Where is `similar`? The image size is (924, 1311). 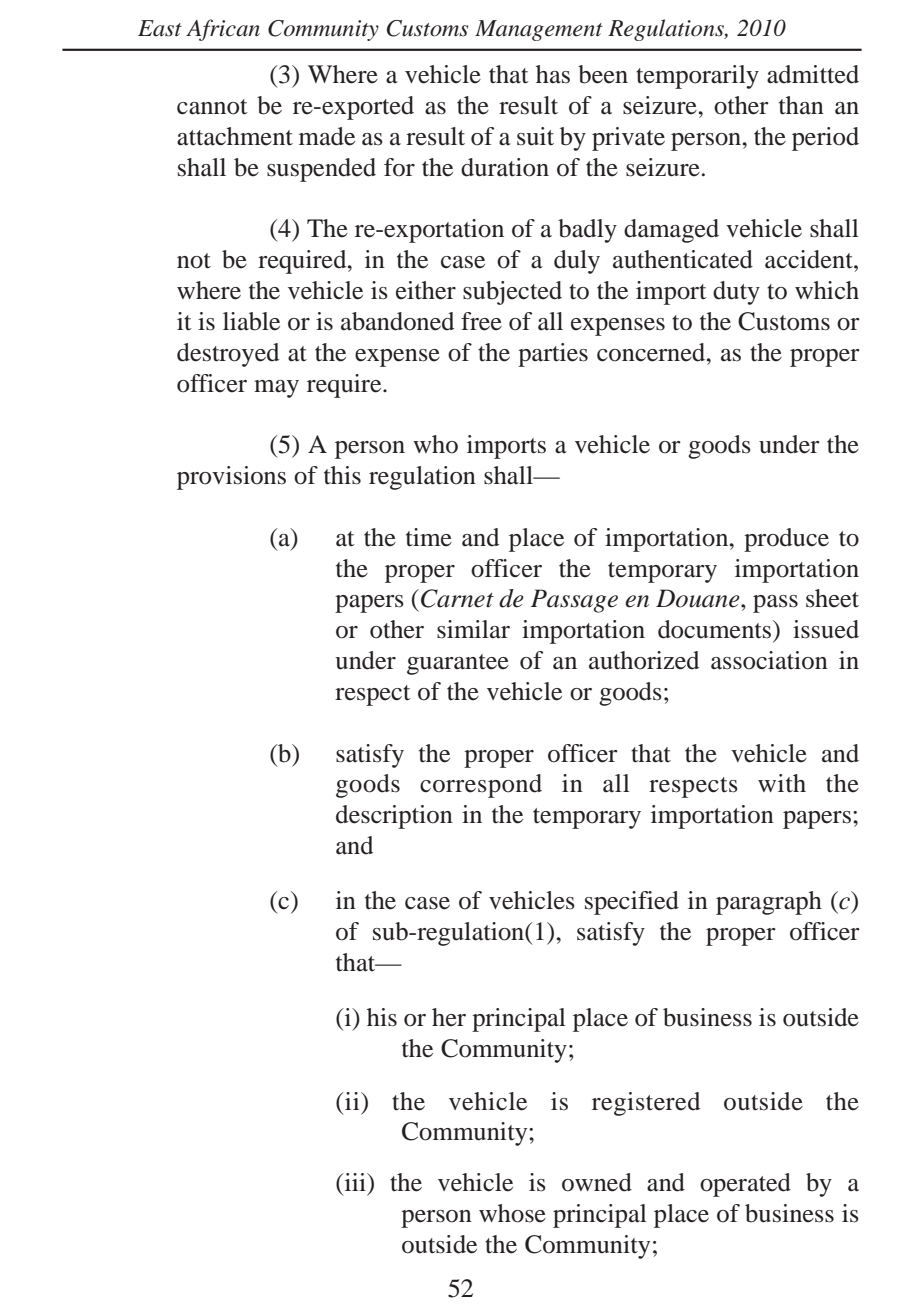 similar is located at coordinates (473, 629).
